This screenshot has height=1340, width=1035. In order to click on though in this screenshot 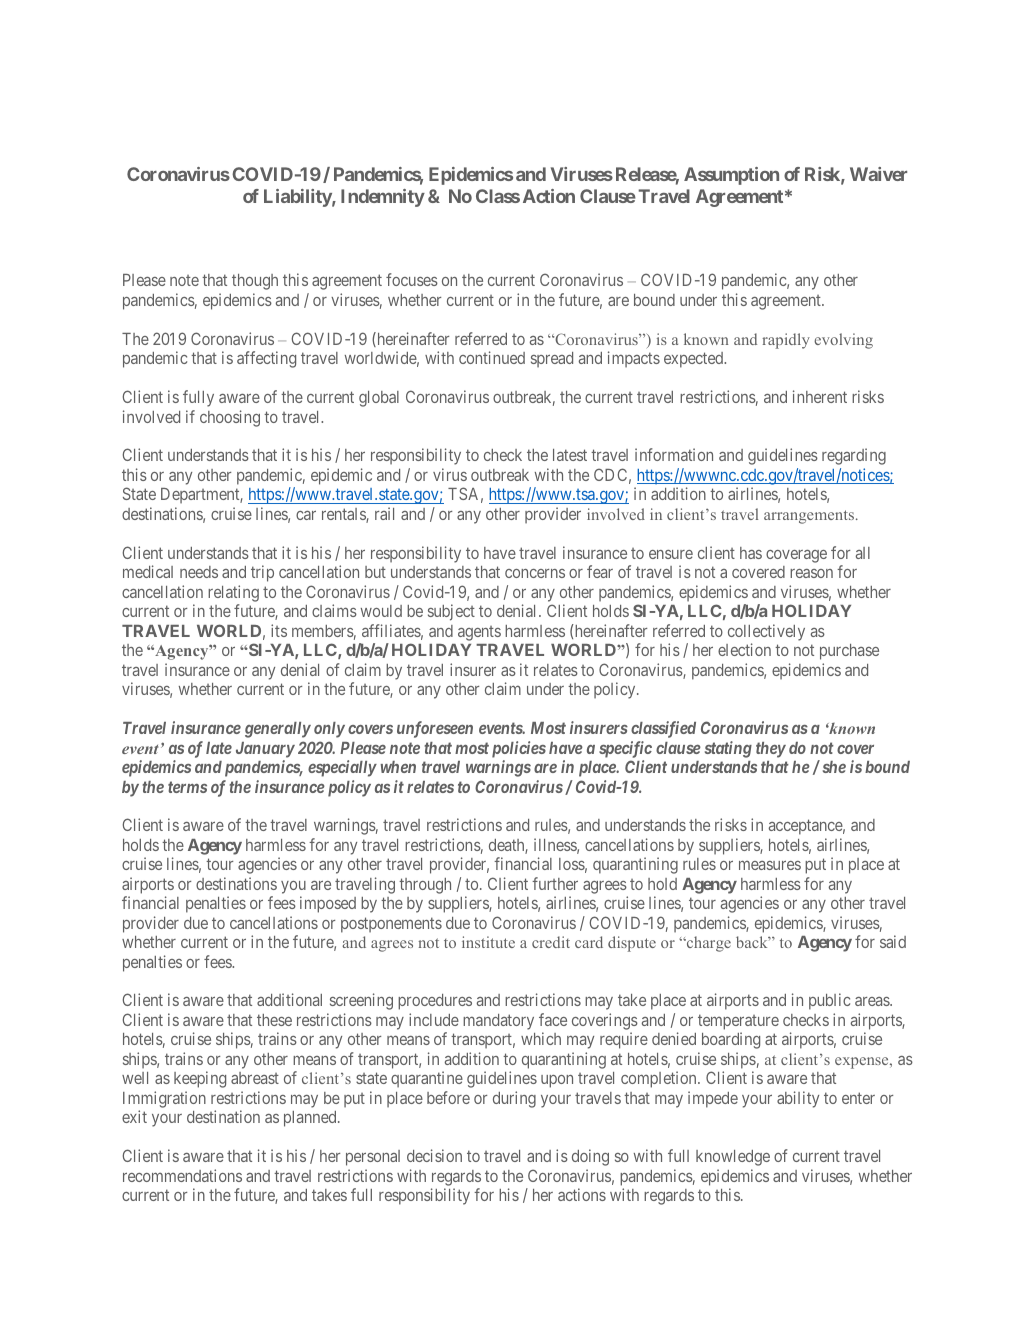, I will do `click(255, 282)`.
